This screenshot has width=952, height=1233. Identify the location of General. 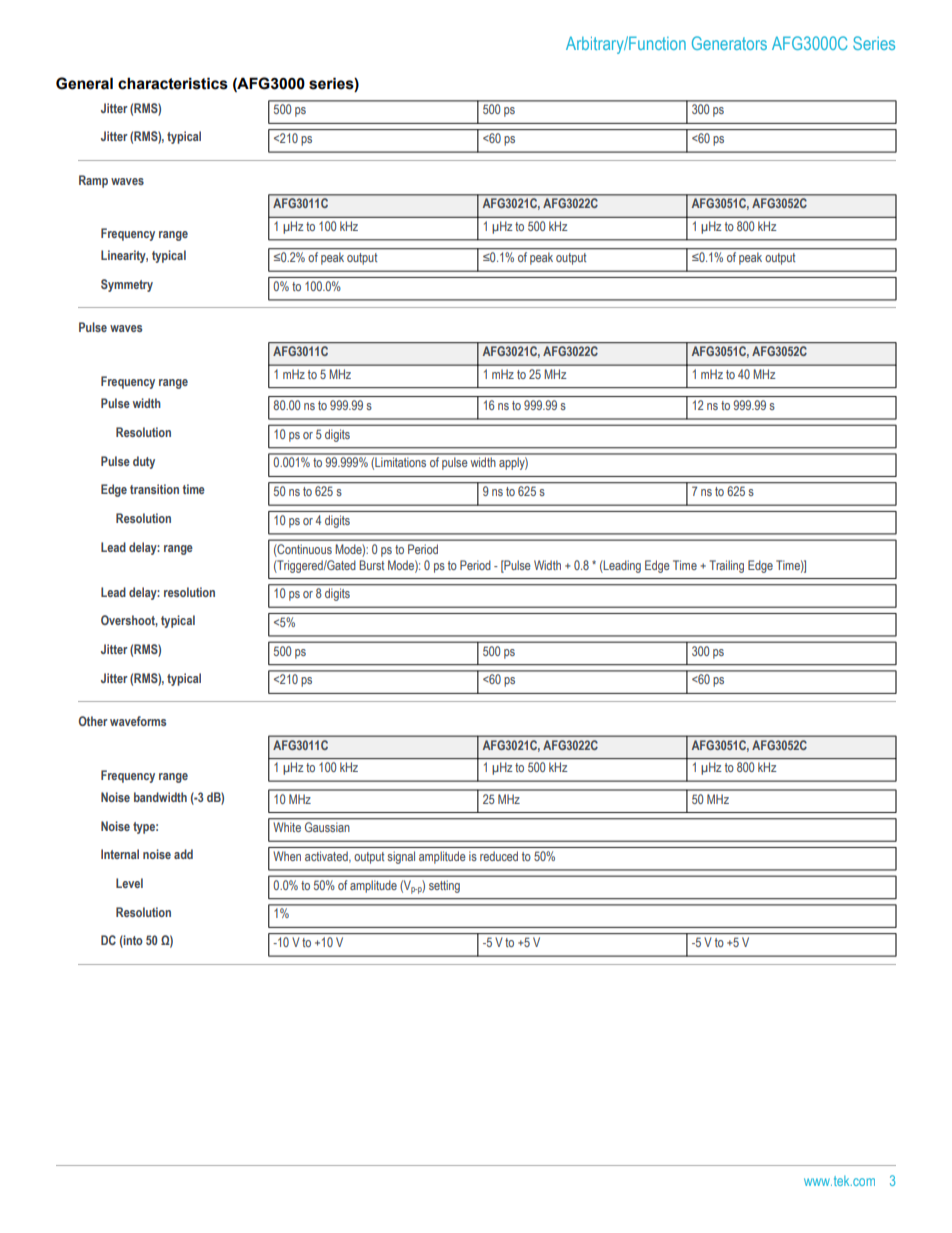
(84, 83).
